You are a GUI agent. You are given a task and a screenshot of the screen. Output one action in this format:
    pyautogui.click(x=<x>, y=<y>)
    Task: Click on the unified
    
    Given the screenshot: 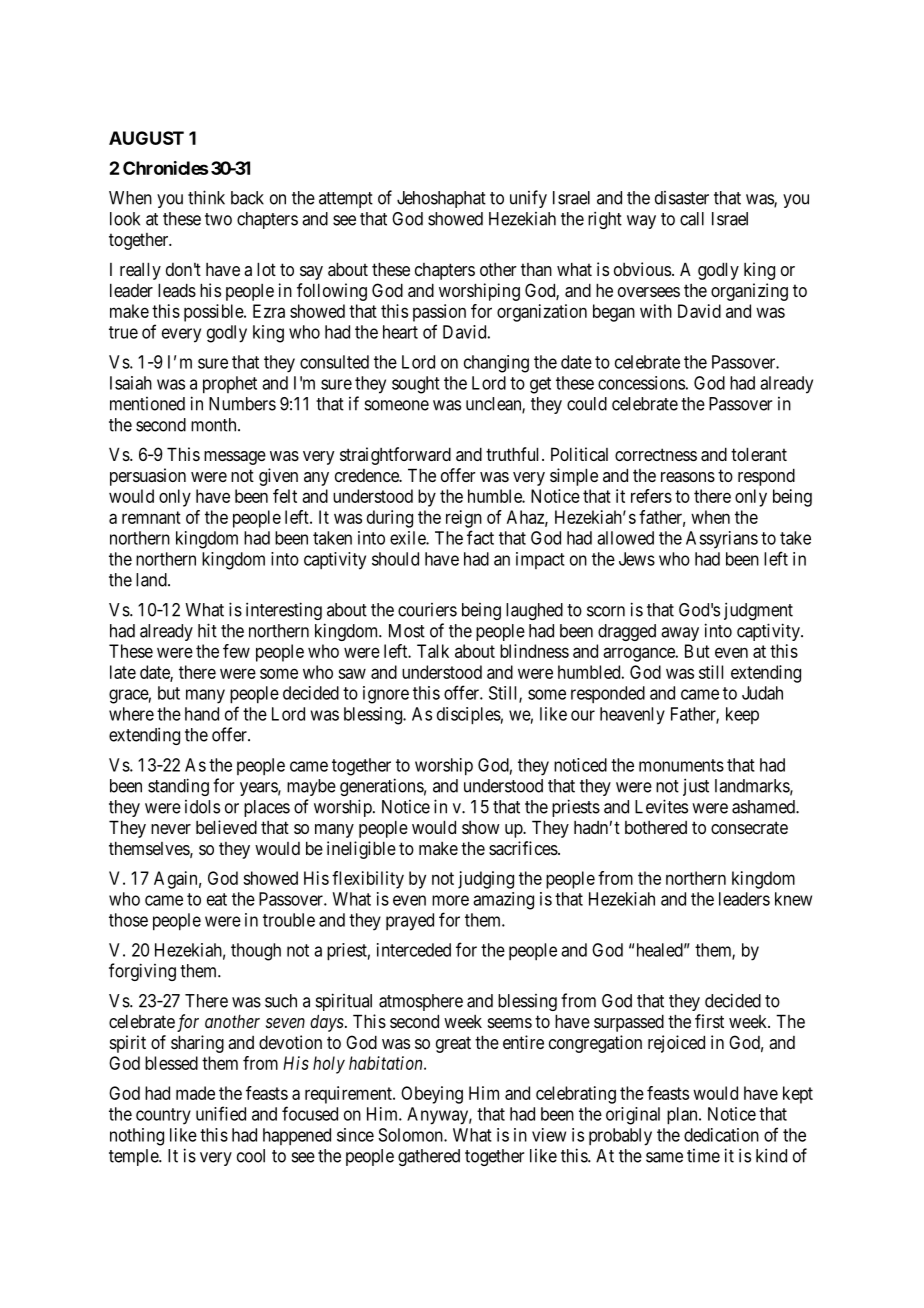 What is the action you would take?
    pyautogui.click(x=221, y=1113)
